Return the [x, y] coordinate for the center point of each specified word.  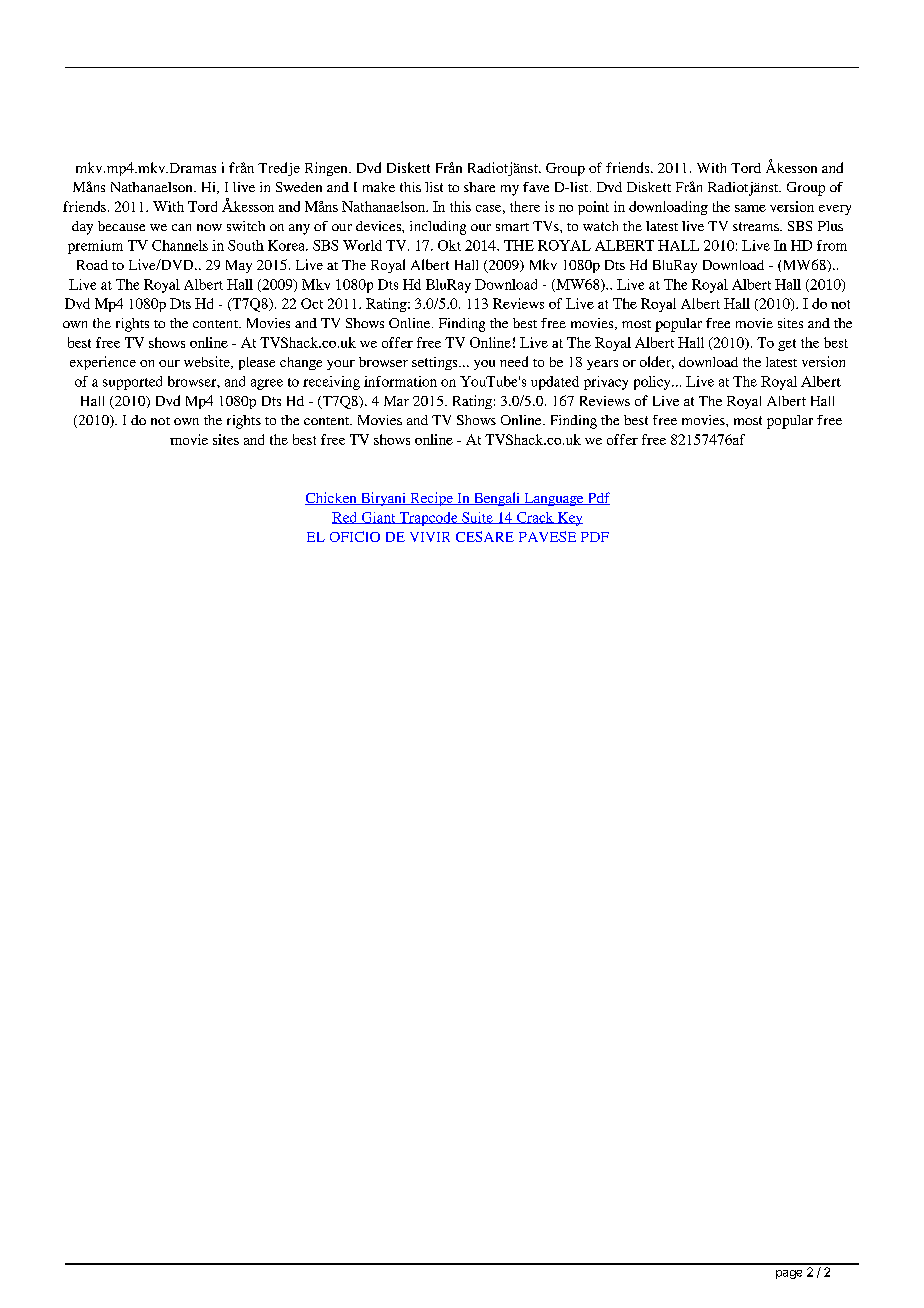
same [750, 208]
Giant [378, 518]
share [479, 187]
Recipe [431, 499]
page [789, 1274]
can [181, 227]
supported [132, 383]
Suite [477, 518]
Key [569, 519]
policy [653, 383]
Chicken [332, 498]
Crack [535, 518]
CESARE [485, 536]
